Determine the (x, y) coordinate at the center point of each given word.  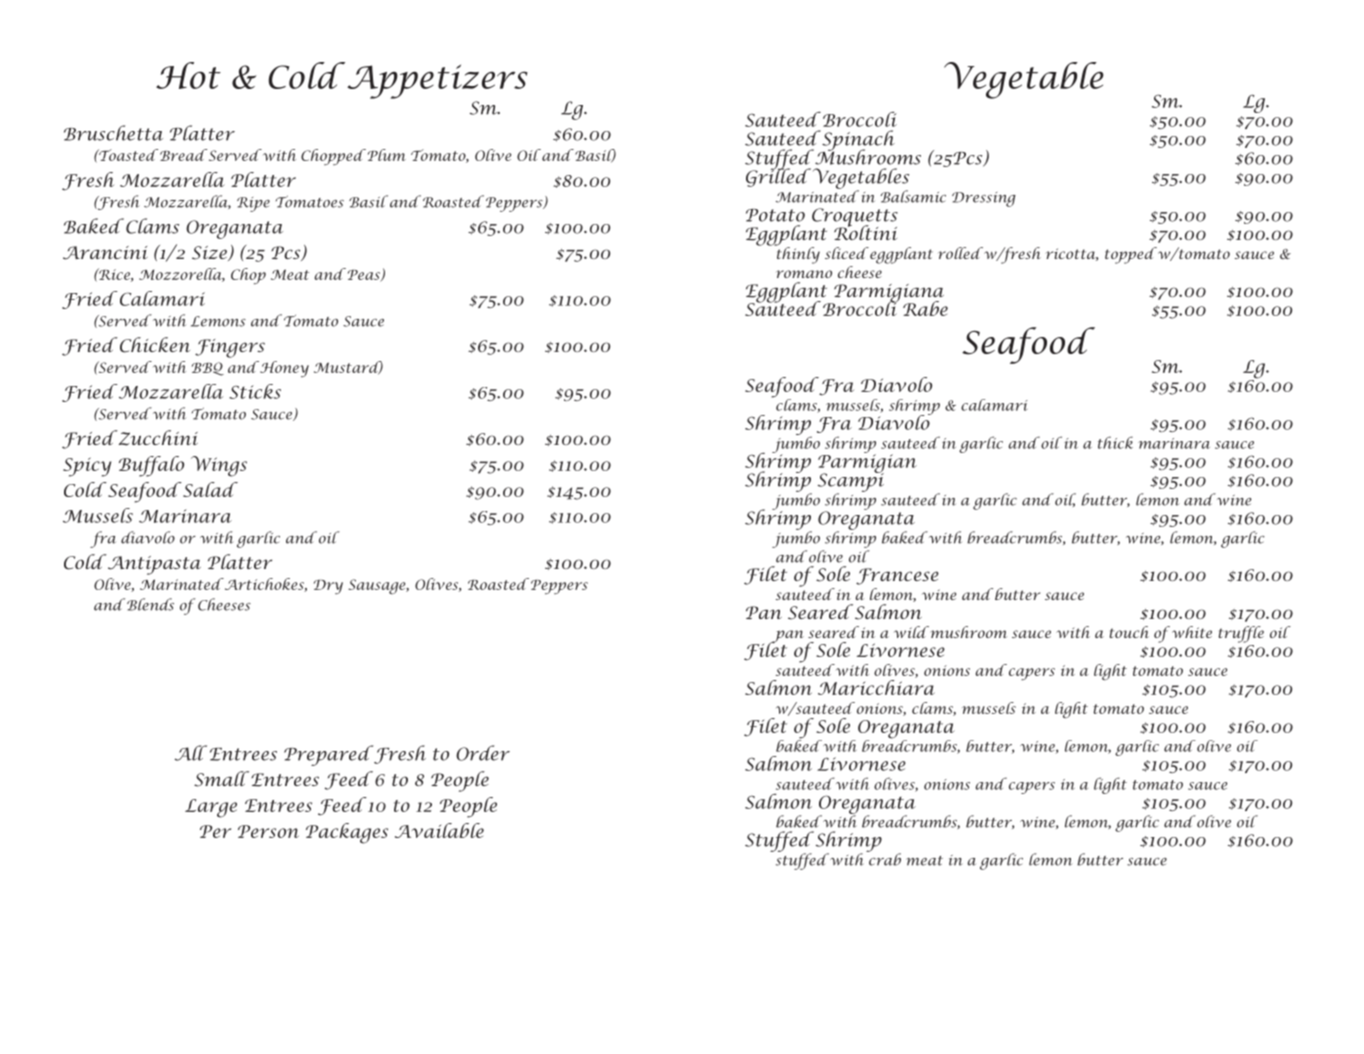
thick (1115, 442)
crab (884, 858)
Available (439, 830)
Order (483, 753)
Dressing (984, 199)
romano (804, 274)
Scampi (851, 482)
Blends (150, 604)
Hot (188, 75)
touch (1129, 632)
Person (268, 831)
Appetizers (437, 82)
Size (210, 253)
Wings (219, 466)
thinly (797, 254)
